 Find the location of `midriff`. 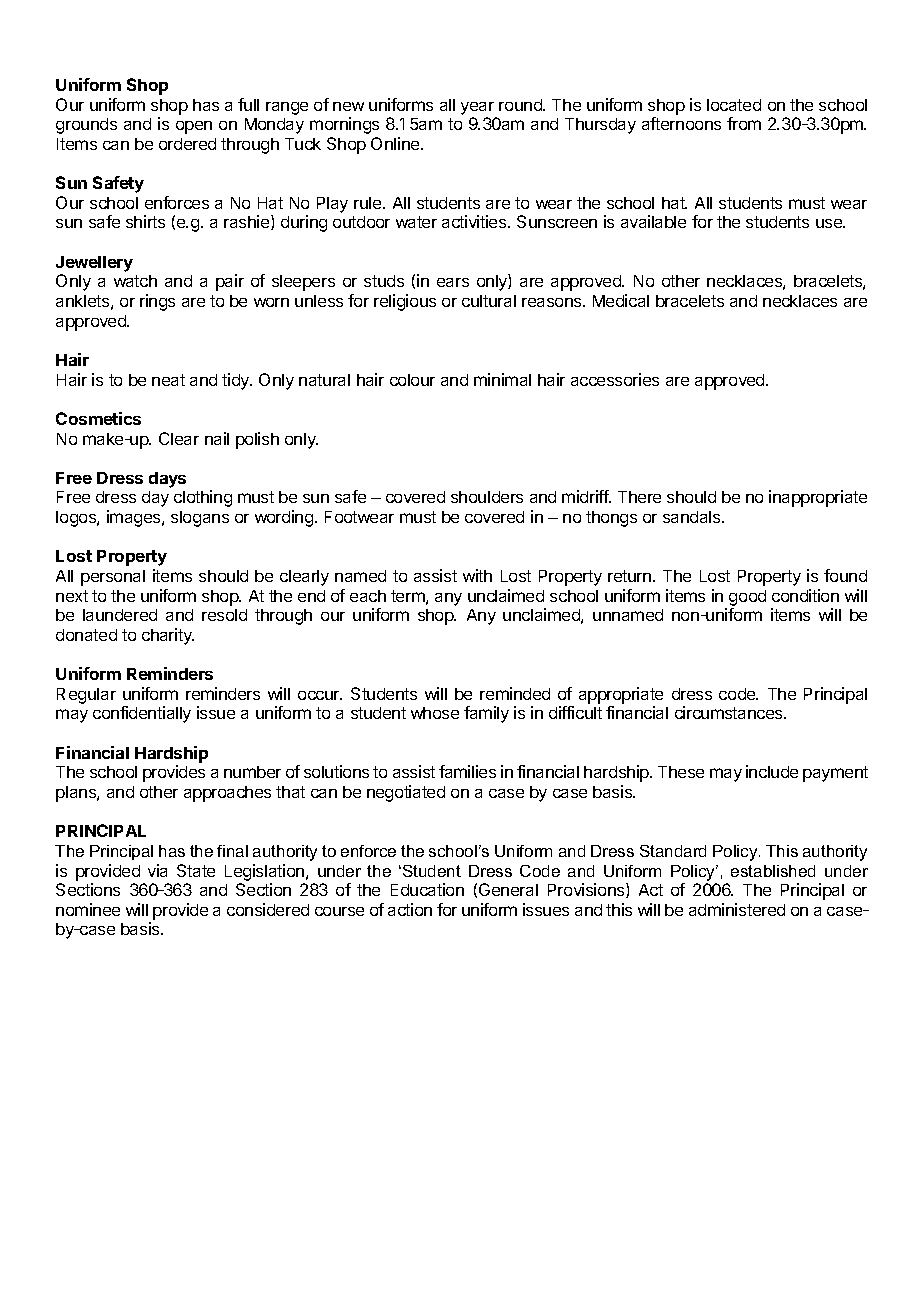

midriff is located at coordinates (586, 496).
